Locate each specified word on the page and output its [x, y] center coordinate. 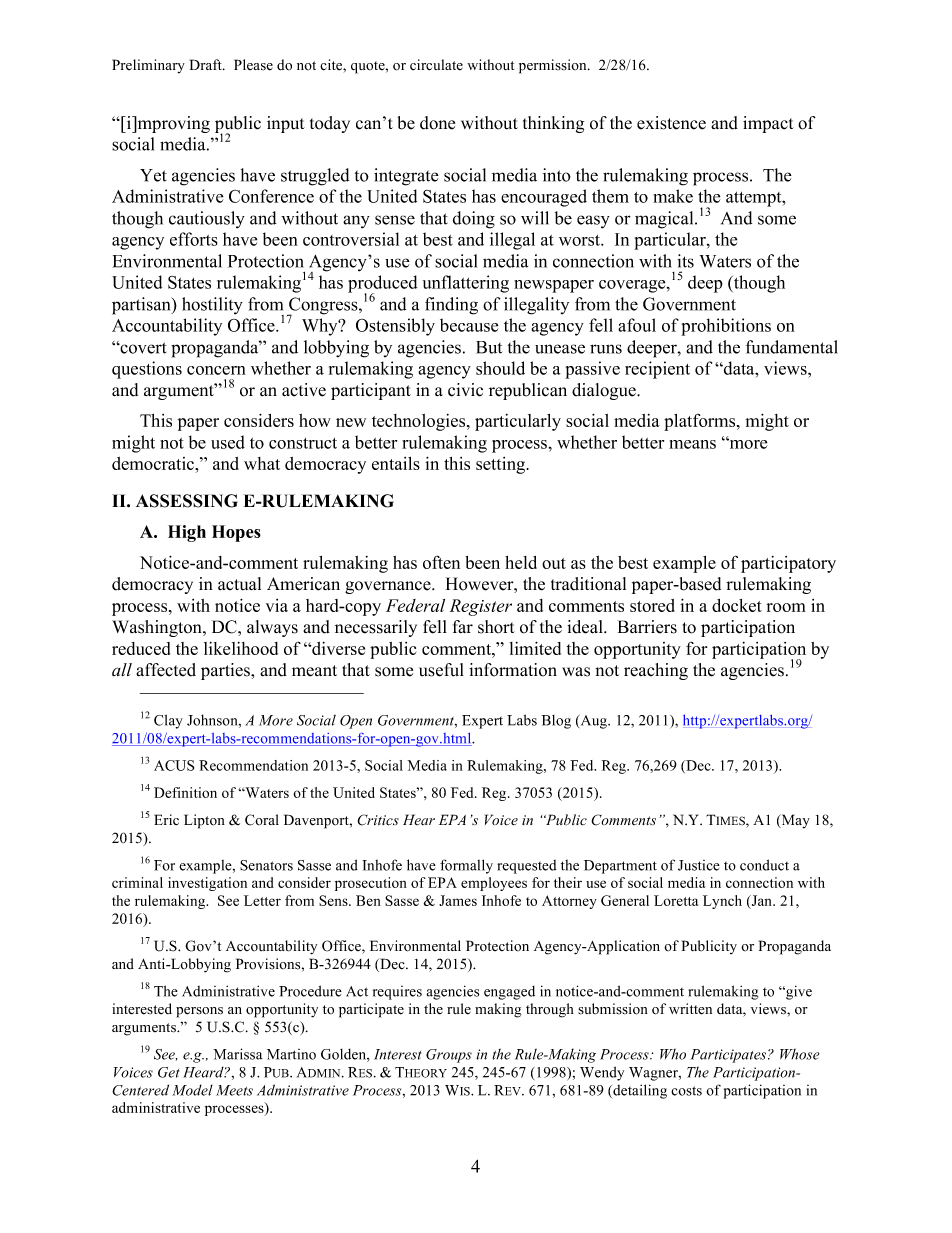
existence [671, 123]
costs [686, 1091]
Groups [449, 1056]
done [437, 123]
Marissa [238, 1054]
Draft [207, 64]
